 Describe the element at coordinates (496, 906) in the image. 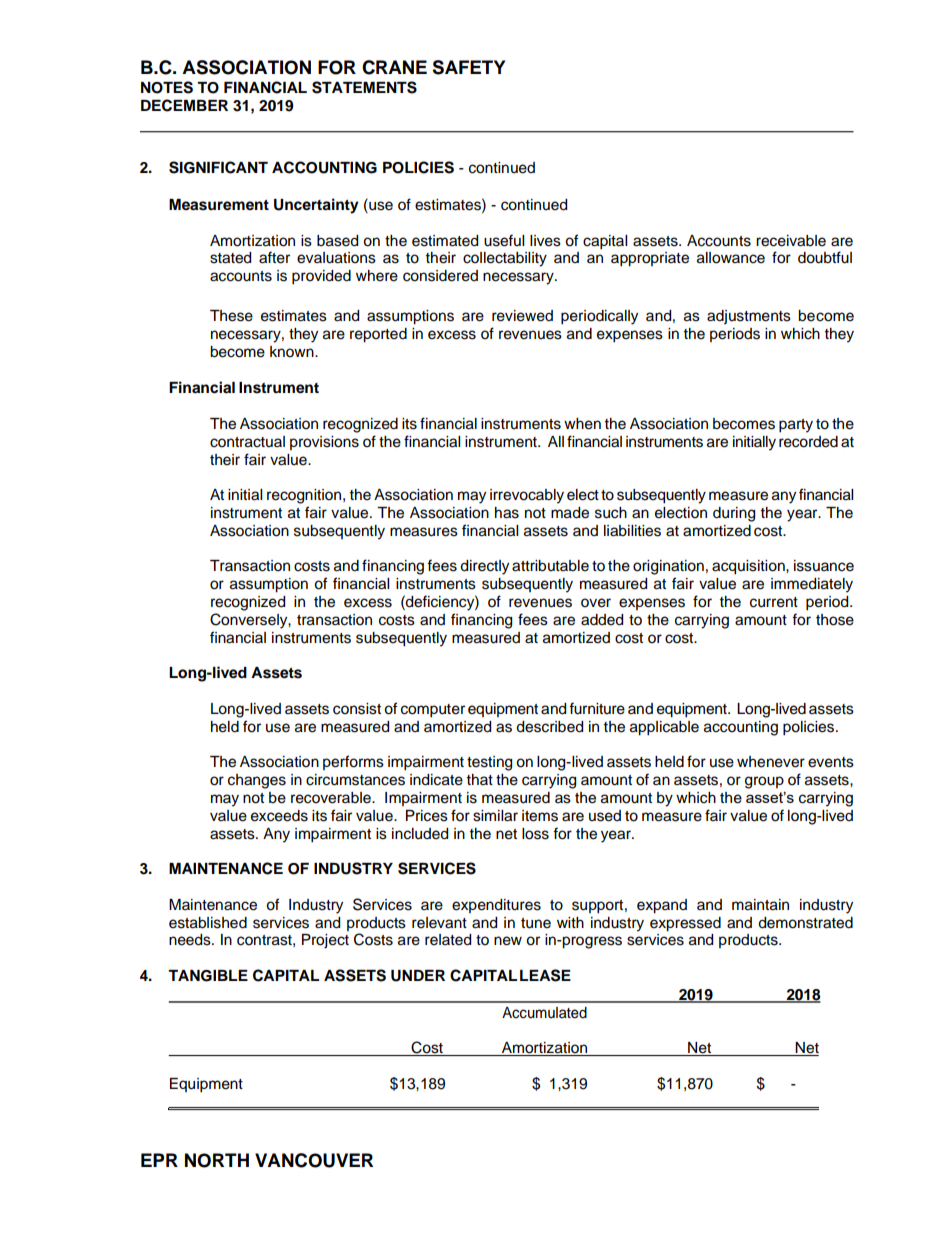

I see `expenditures` at that location.
